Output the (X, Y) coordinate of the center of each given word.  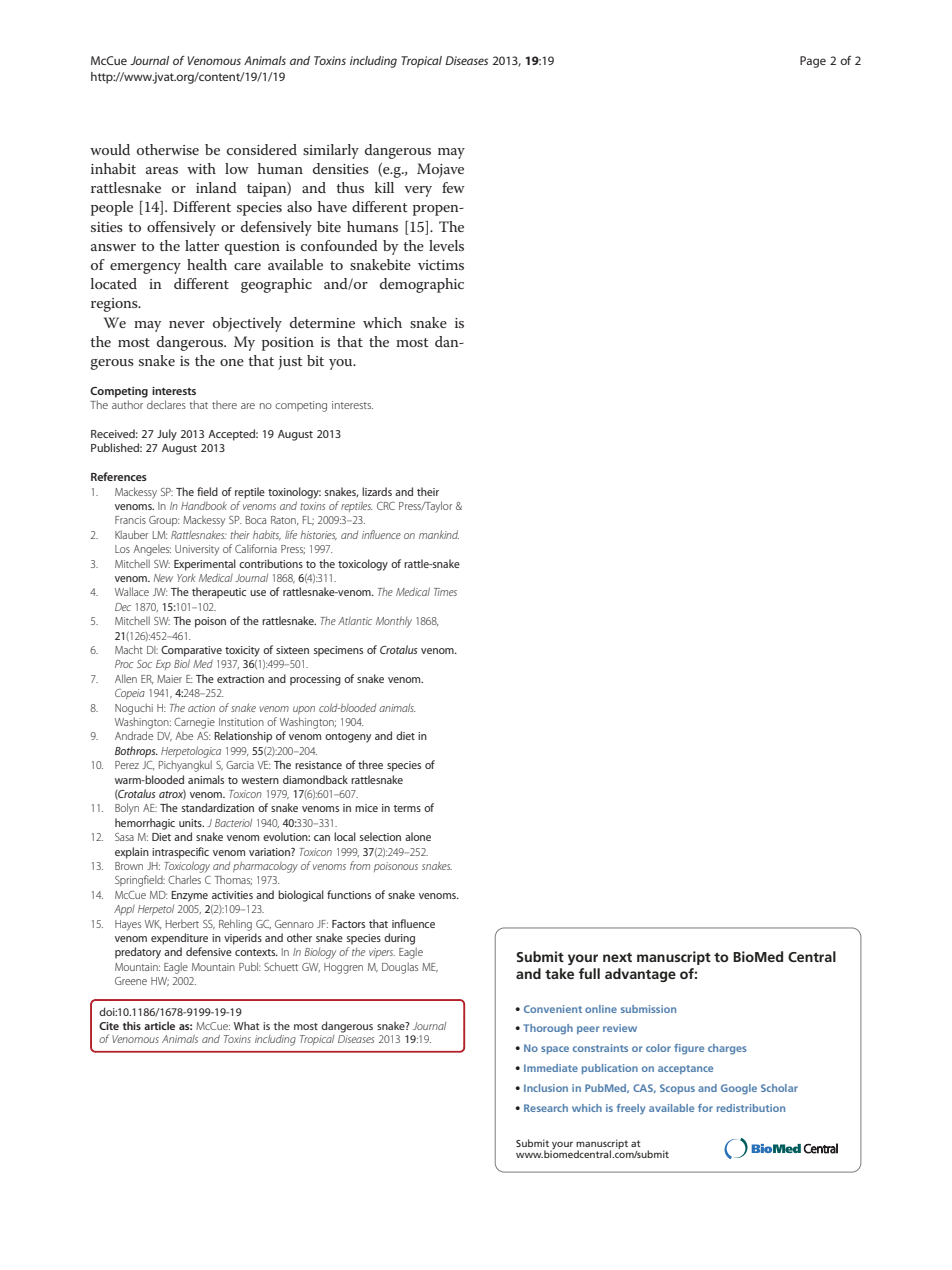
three (370, 764)
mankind (439, 534)
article (159, 1025)
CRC (386, 506)
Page (813, 62)
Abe (184, 736)
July (167, 435)
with (201, 168)
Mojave (440, 170)
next (617, 957)
